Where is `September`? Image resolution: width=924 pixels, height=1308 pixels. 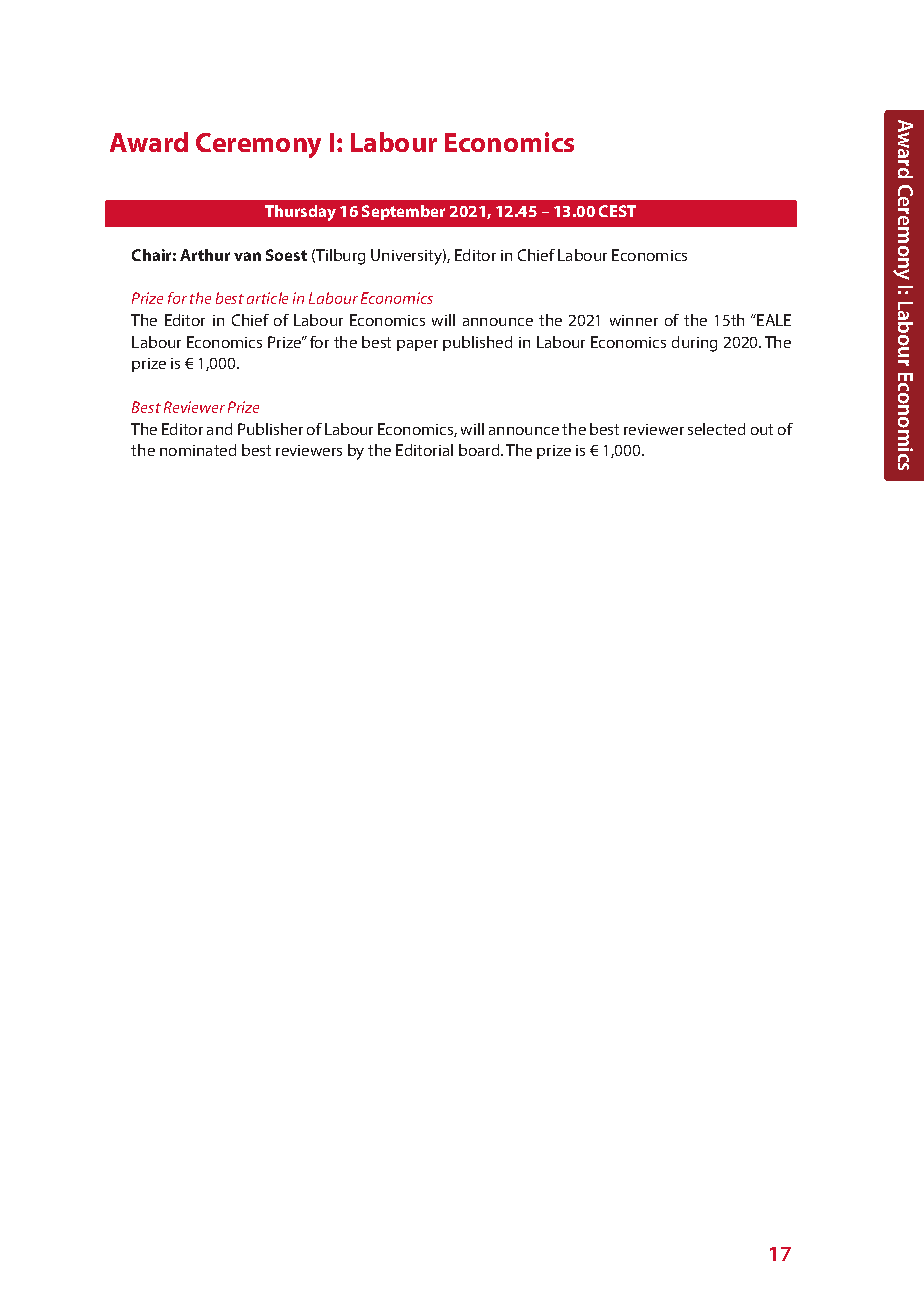 September is located at coordinates (403, 212).
